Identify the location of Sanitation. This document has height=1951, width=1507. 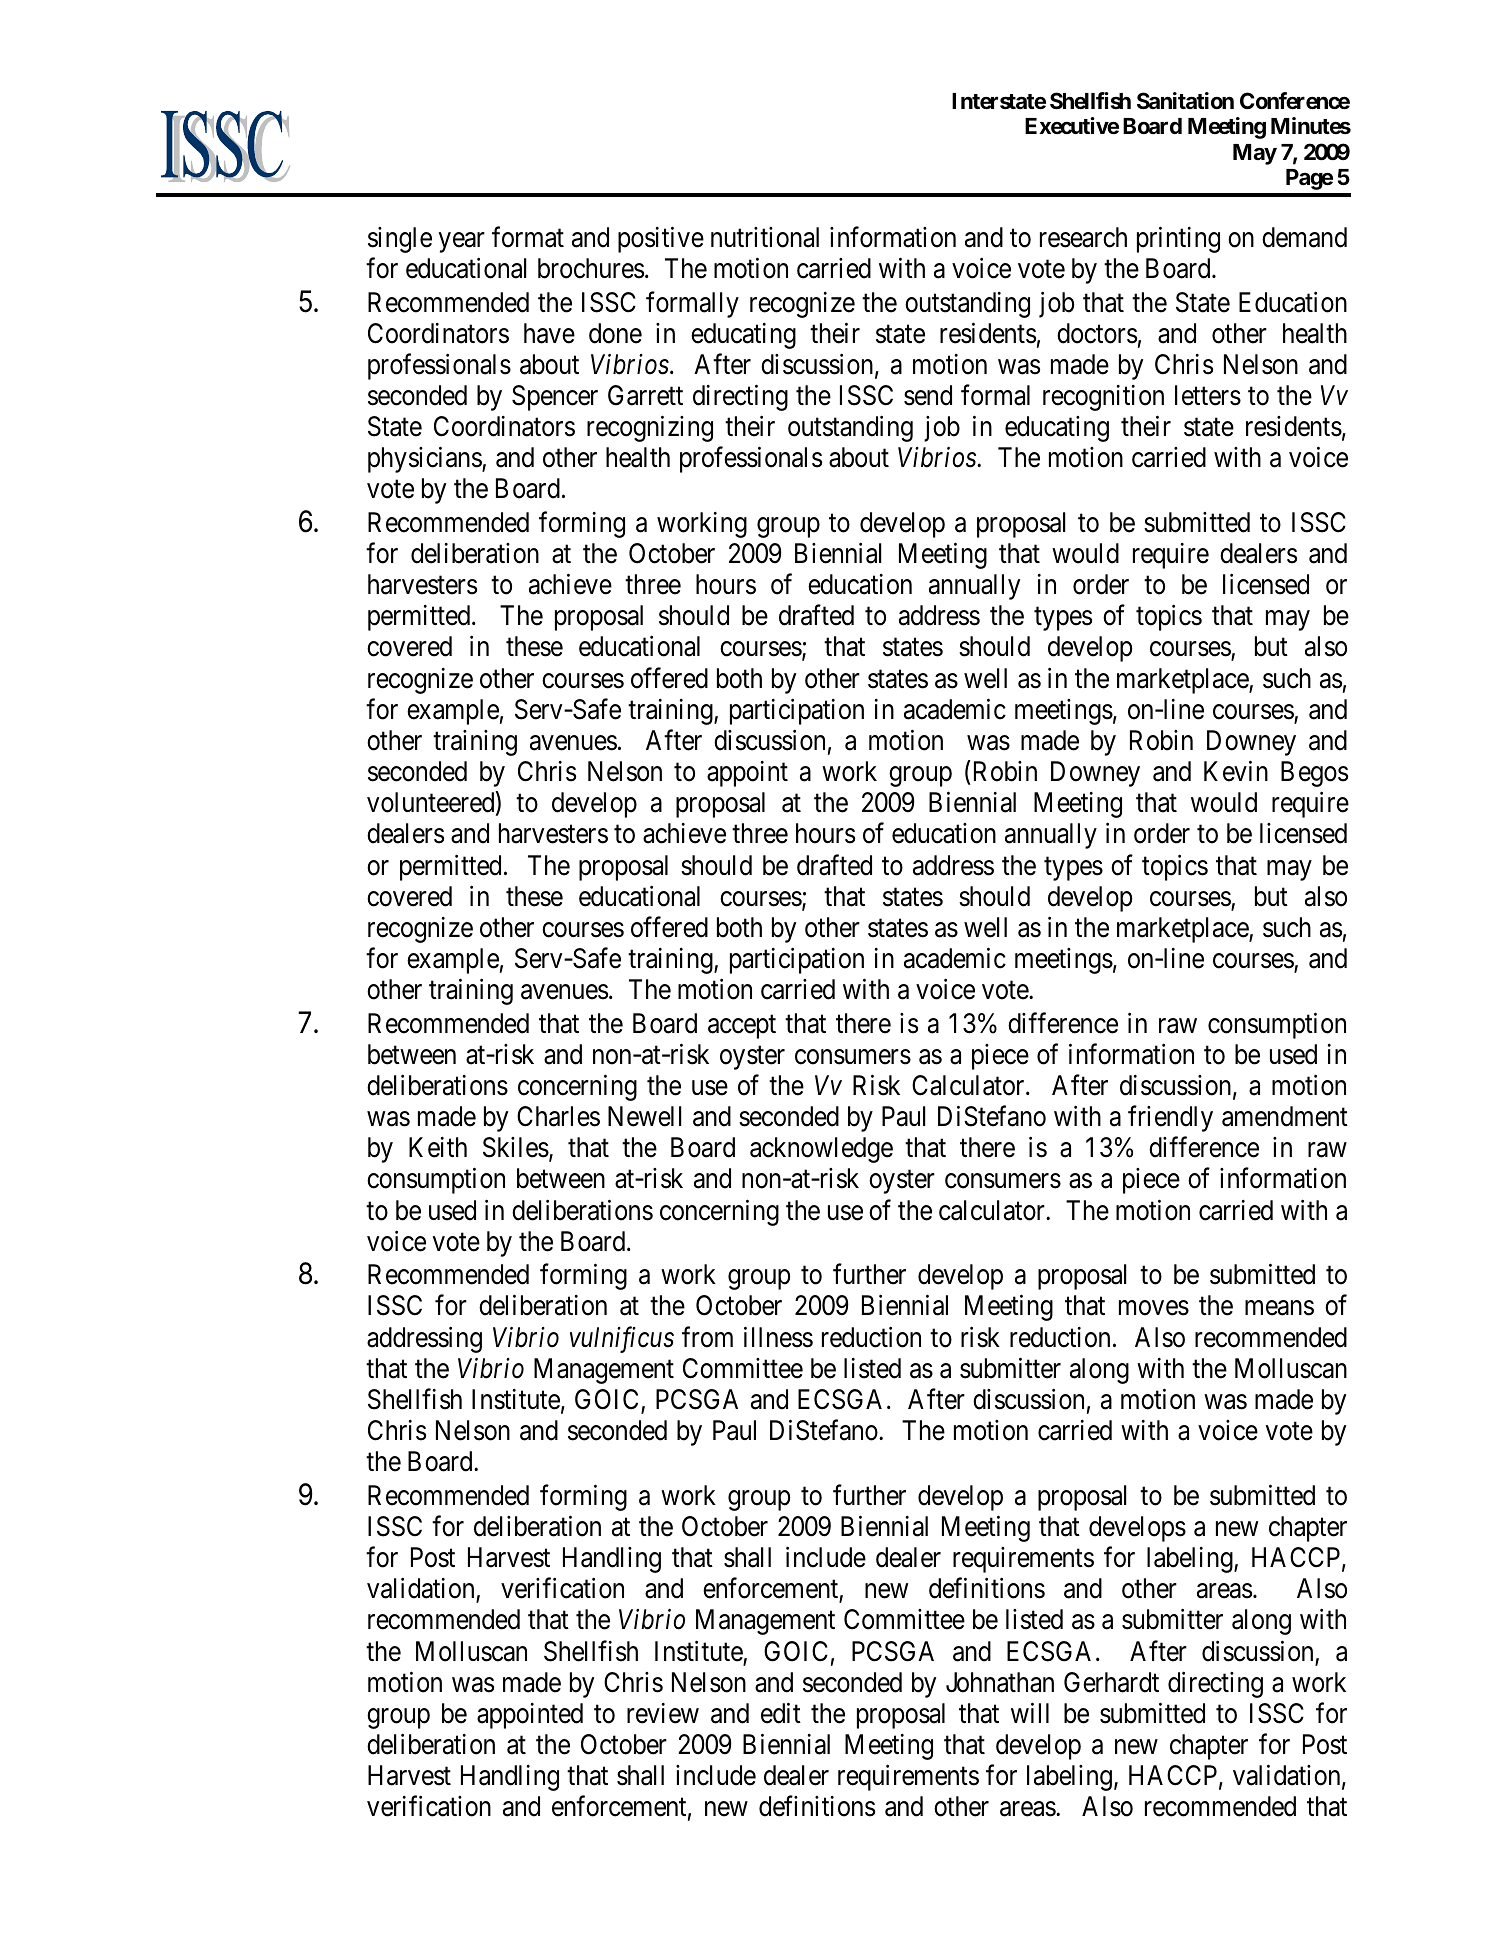
(1185, 101).
